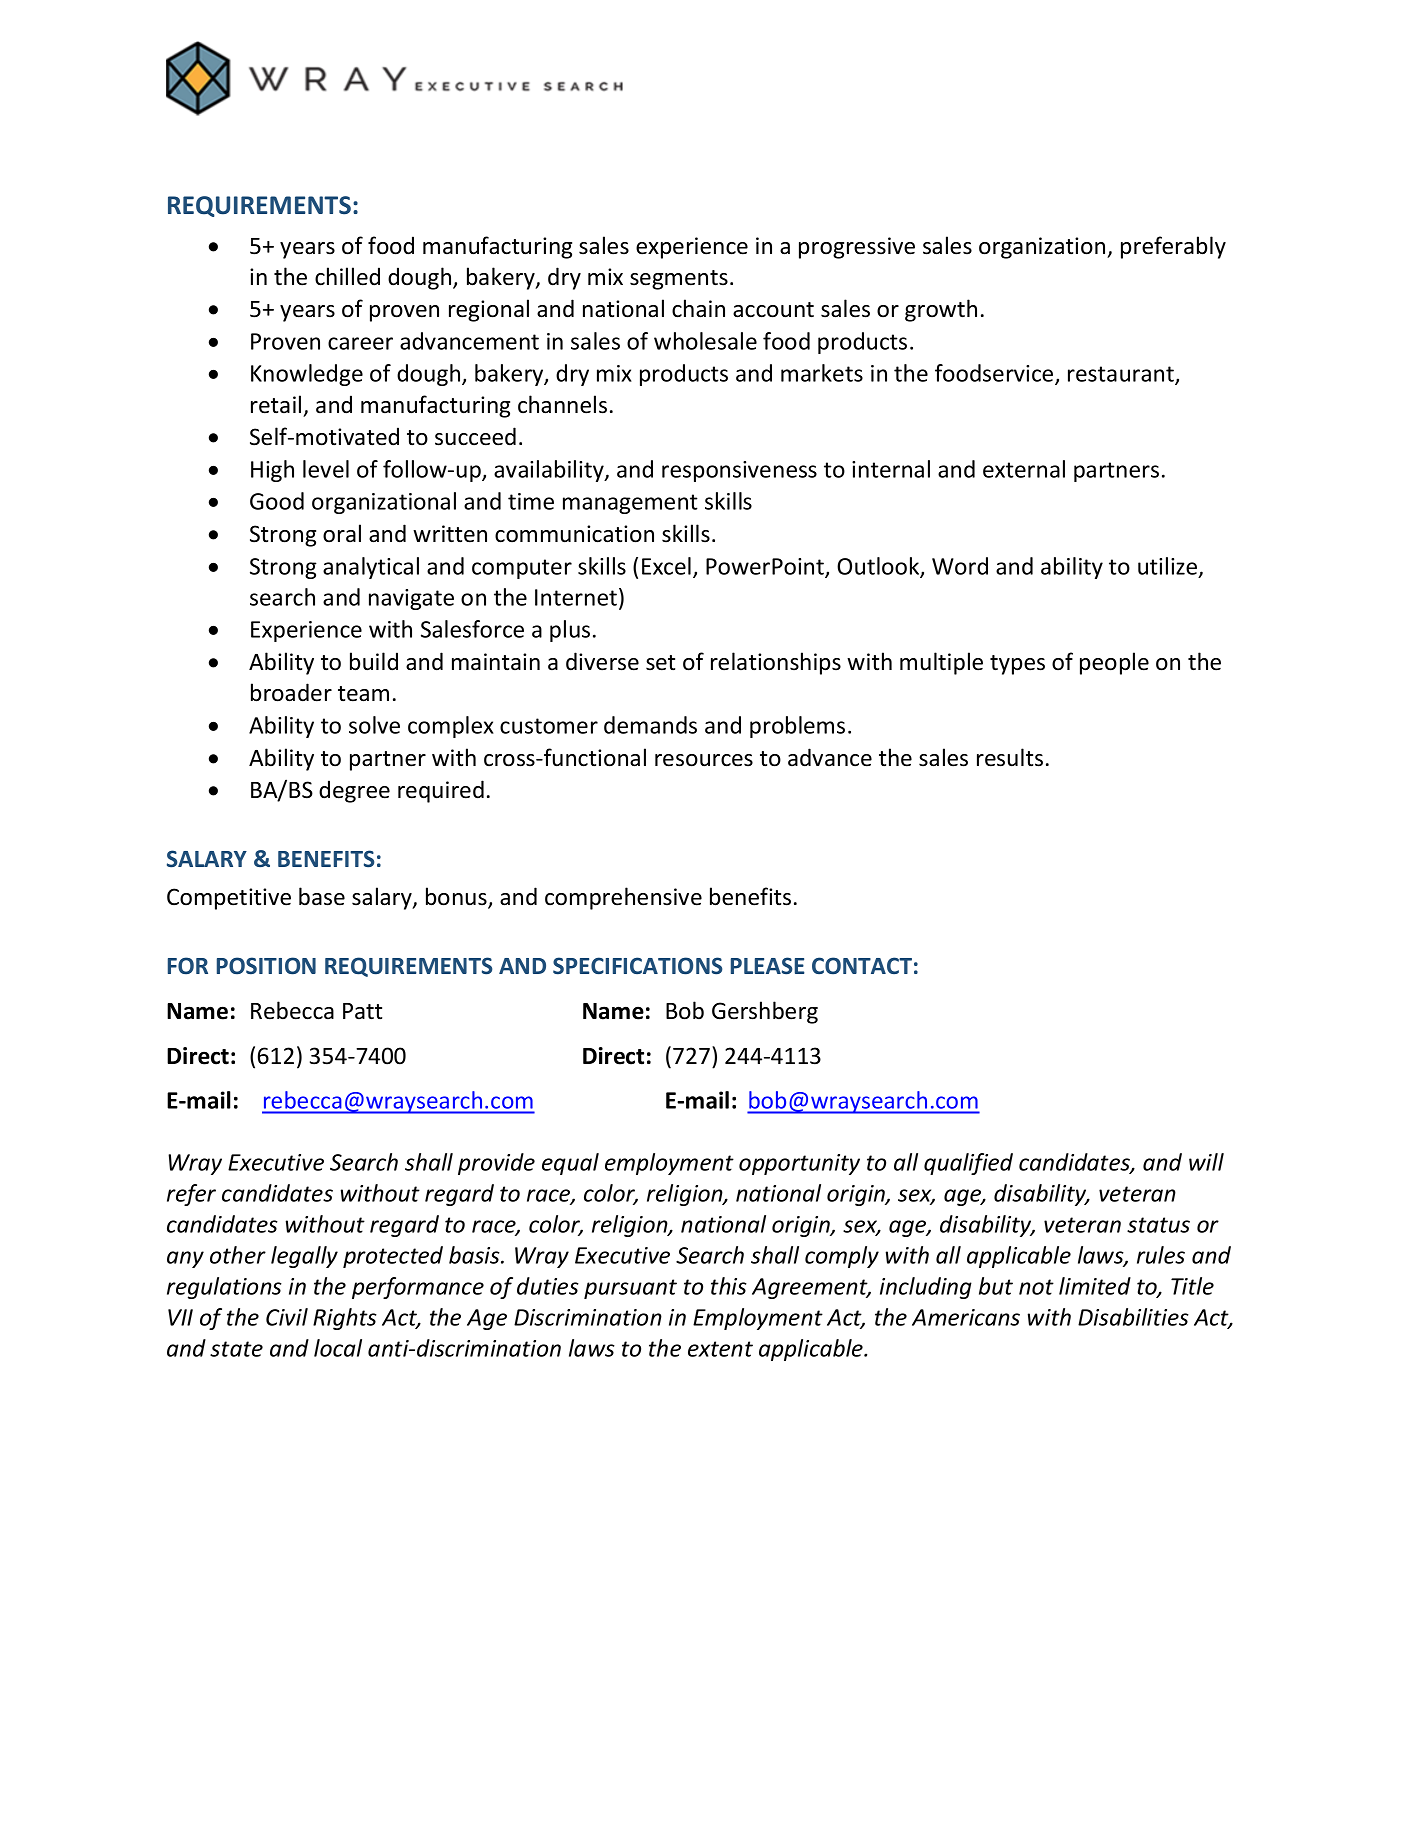  What do you see at coordinates (347, 276) in the page?
I see `chilled` at bounding box center [347, 276].
